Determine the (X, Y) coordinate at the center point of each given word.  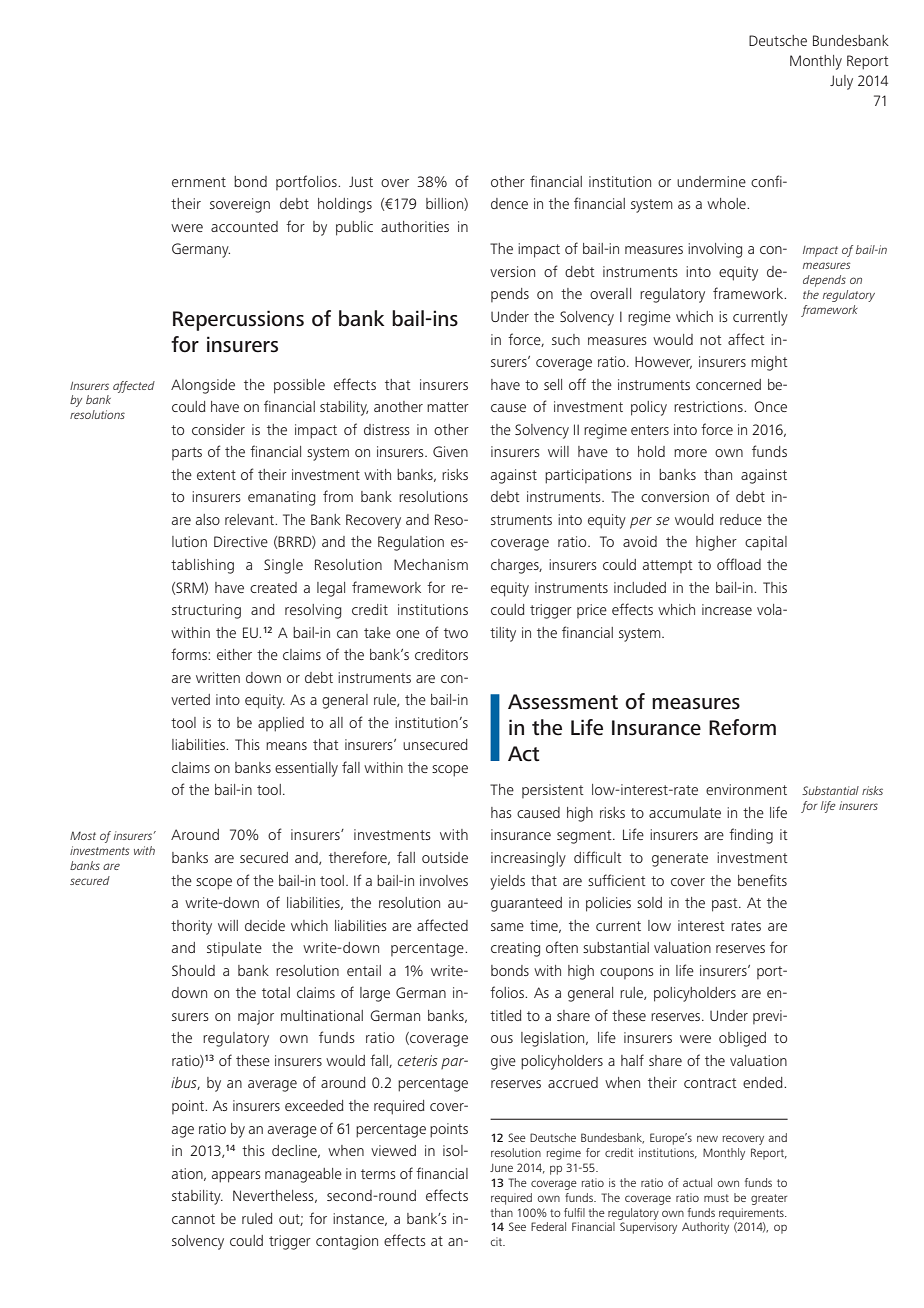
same (507, 927)
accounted (244, 226)
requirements (752, 1214)
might (769, 363)
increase (727, 609)
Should (193, 970)
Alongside (203, 386)
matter (448, 407)
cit (498, 1241)
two (456, 633)
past (726, 905)
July (841, 82)
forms (190, 654)
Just (361, 181)
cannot (193, 1219)
